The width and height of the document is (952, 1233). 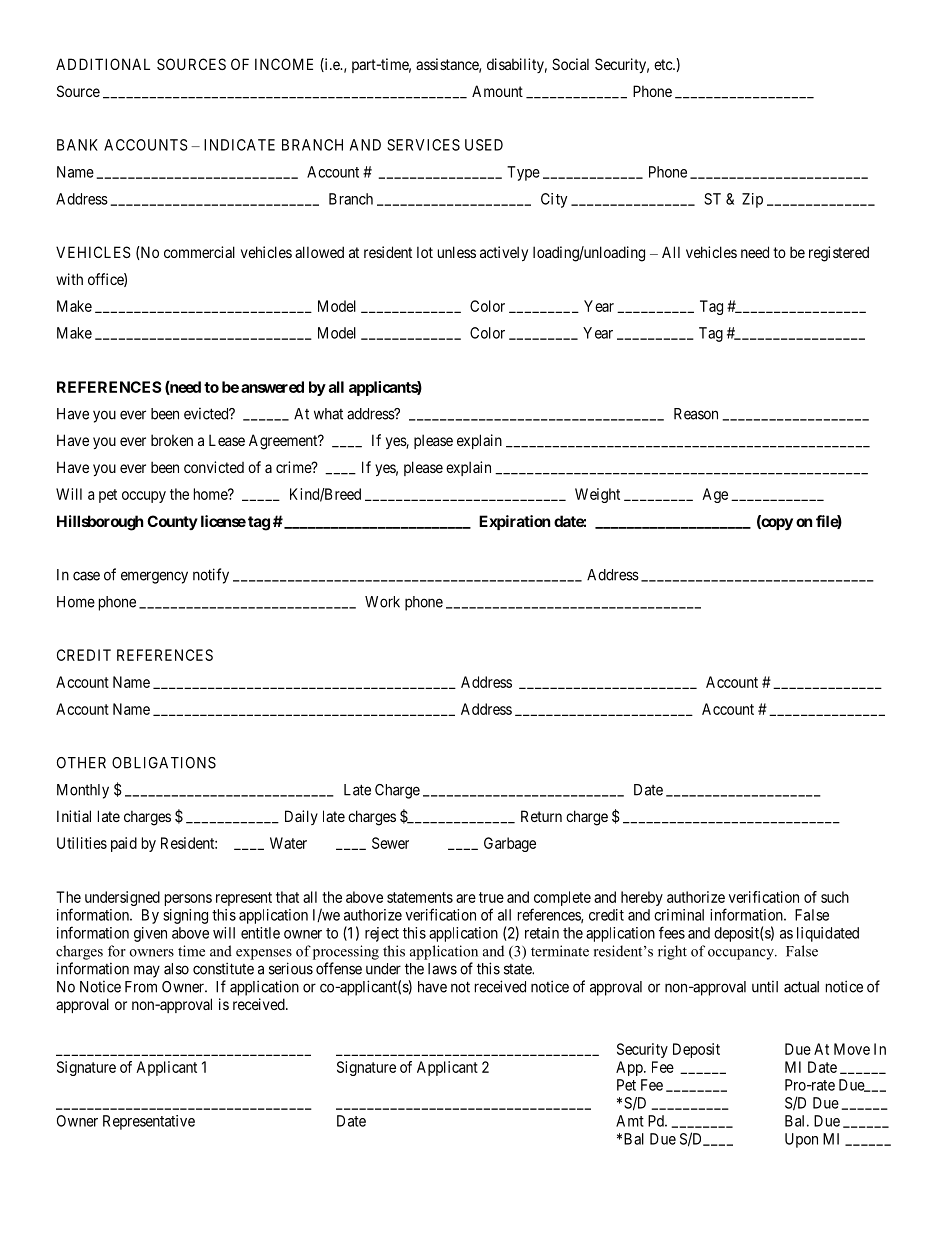 What do you see at coordinates (630, 1121) in the document?
I see `Amt` at bounding box center [630, 1121].
